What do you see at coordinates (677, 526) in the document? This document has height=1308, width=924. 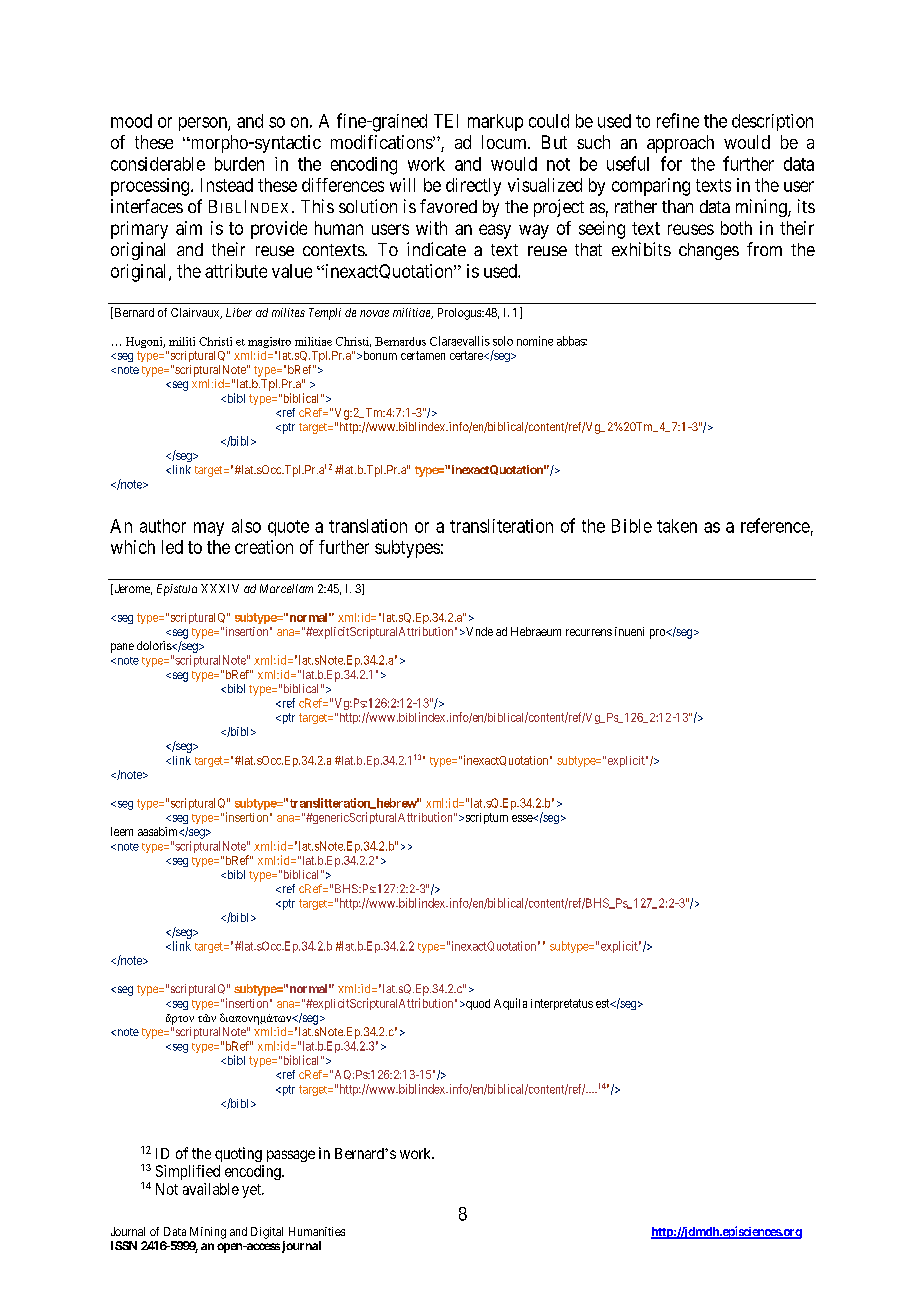 I see `taken` at bounding box center [677, 526].
